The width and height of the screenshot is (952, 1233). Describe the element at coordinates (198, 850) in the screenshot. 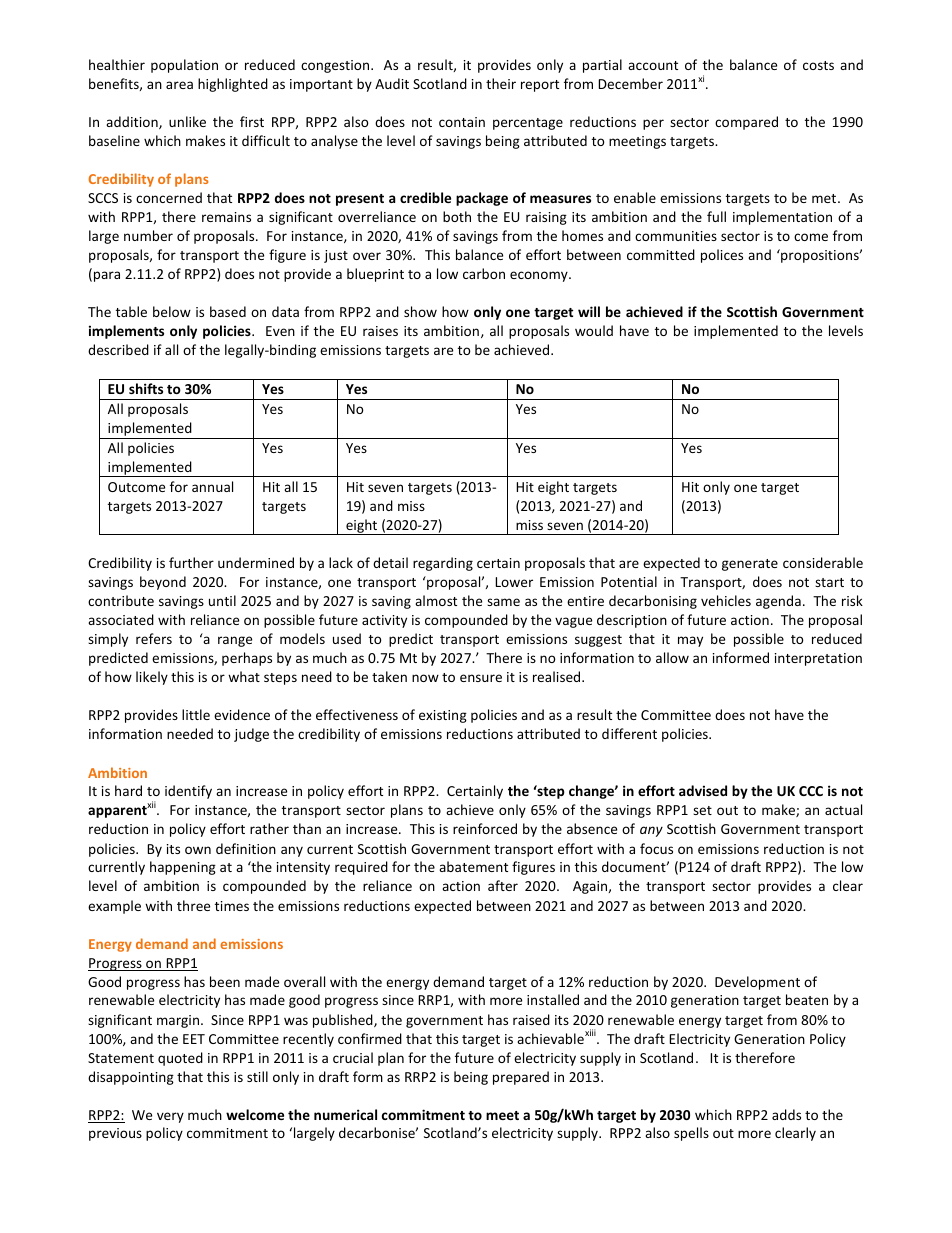

I see `own` at that location.
